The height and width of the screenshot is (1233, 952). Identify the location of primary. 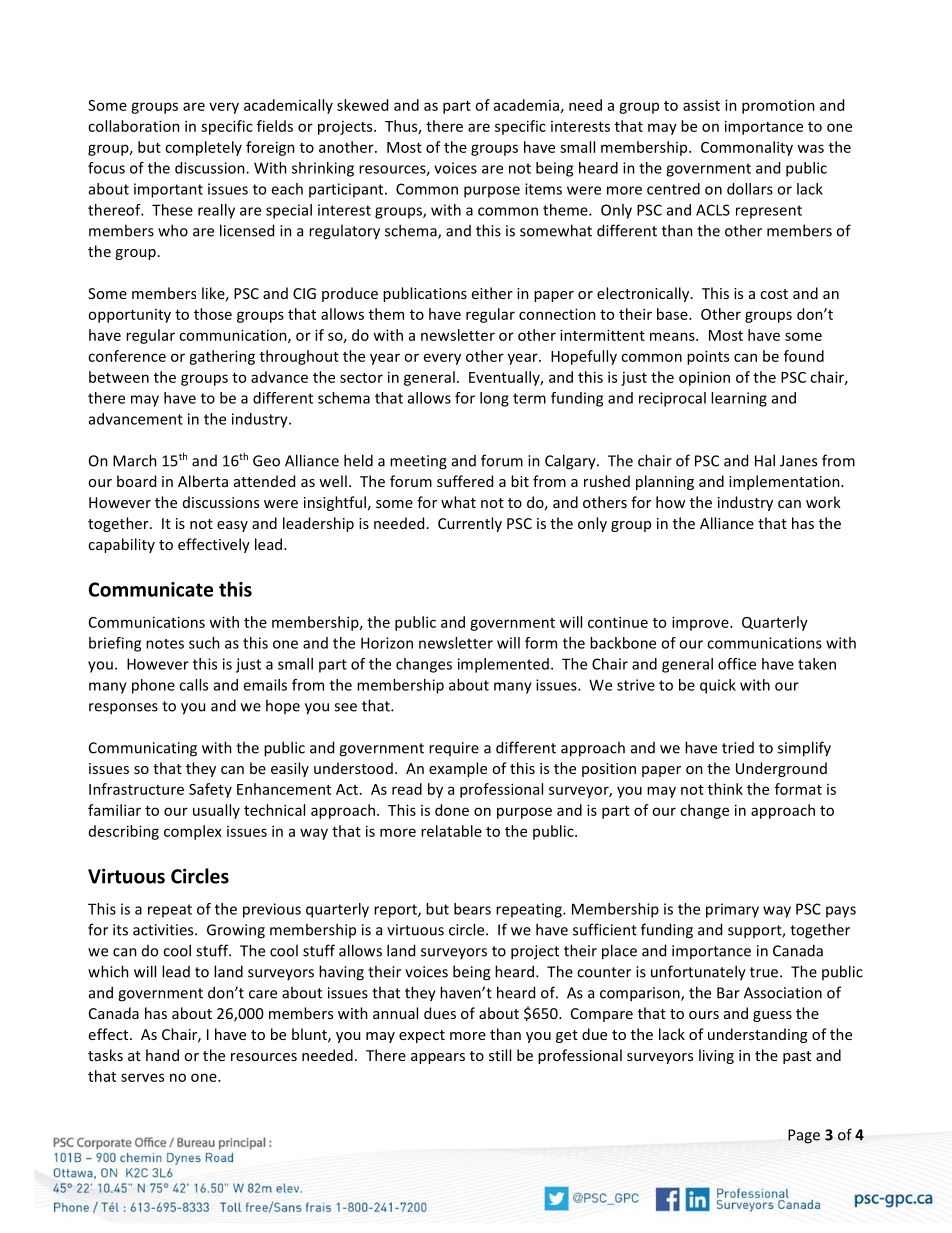
(732, 910).
